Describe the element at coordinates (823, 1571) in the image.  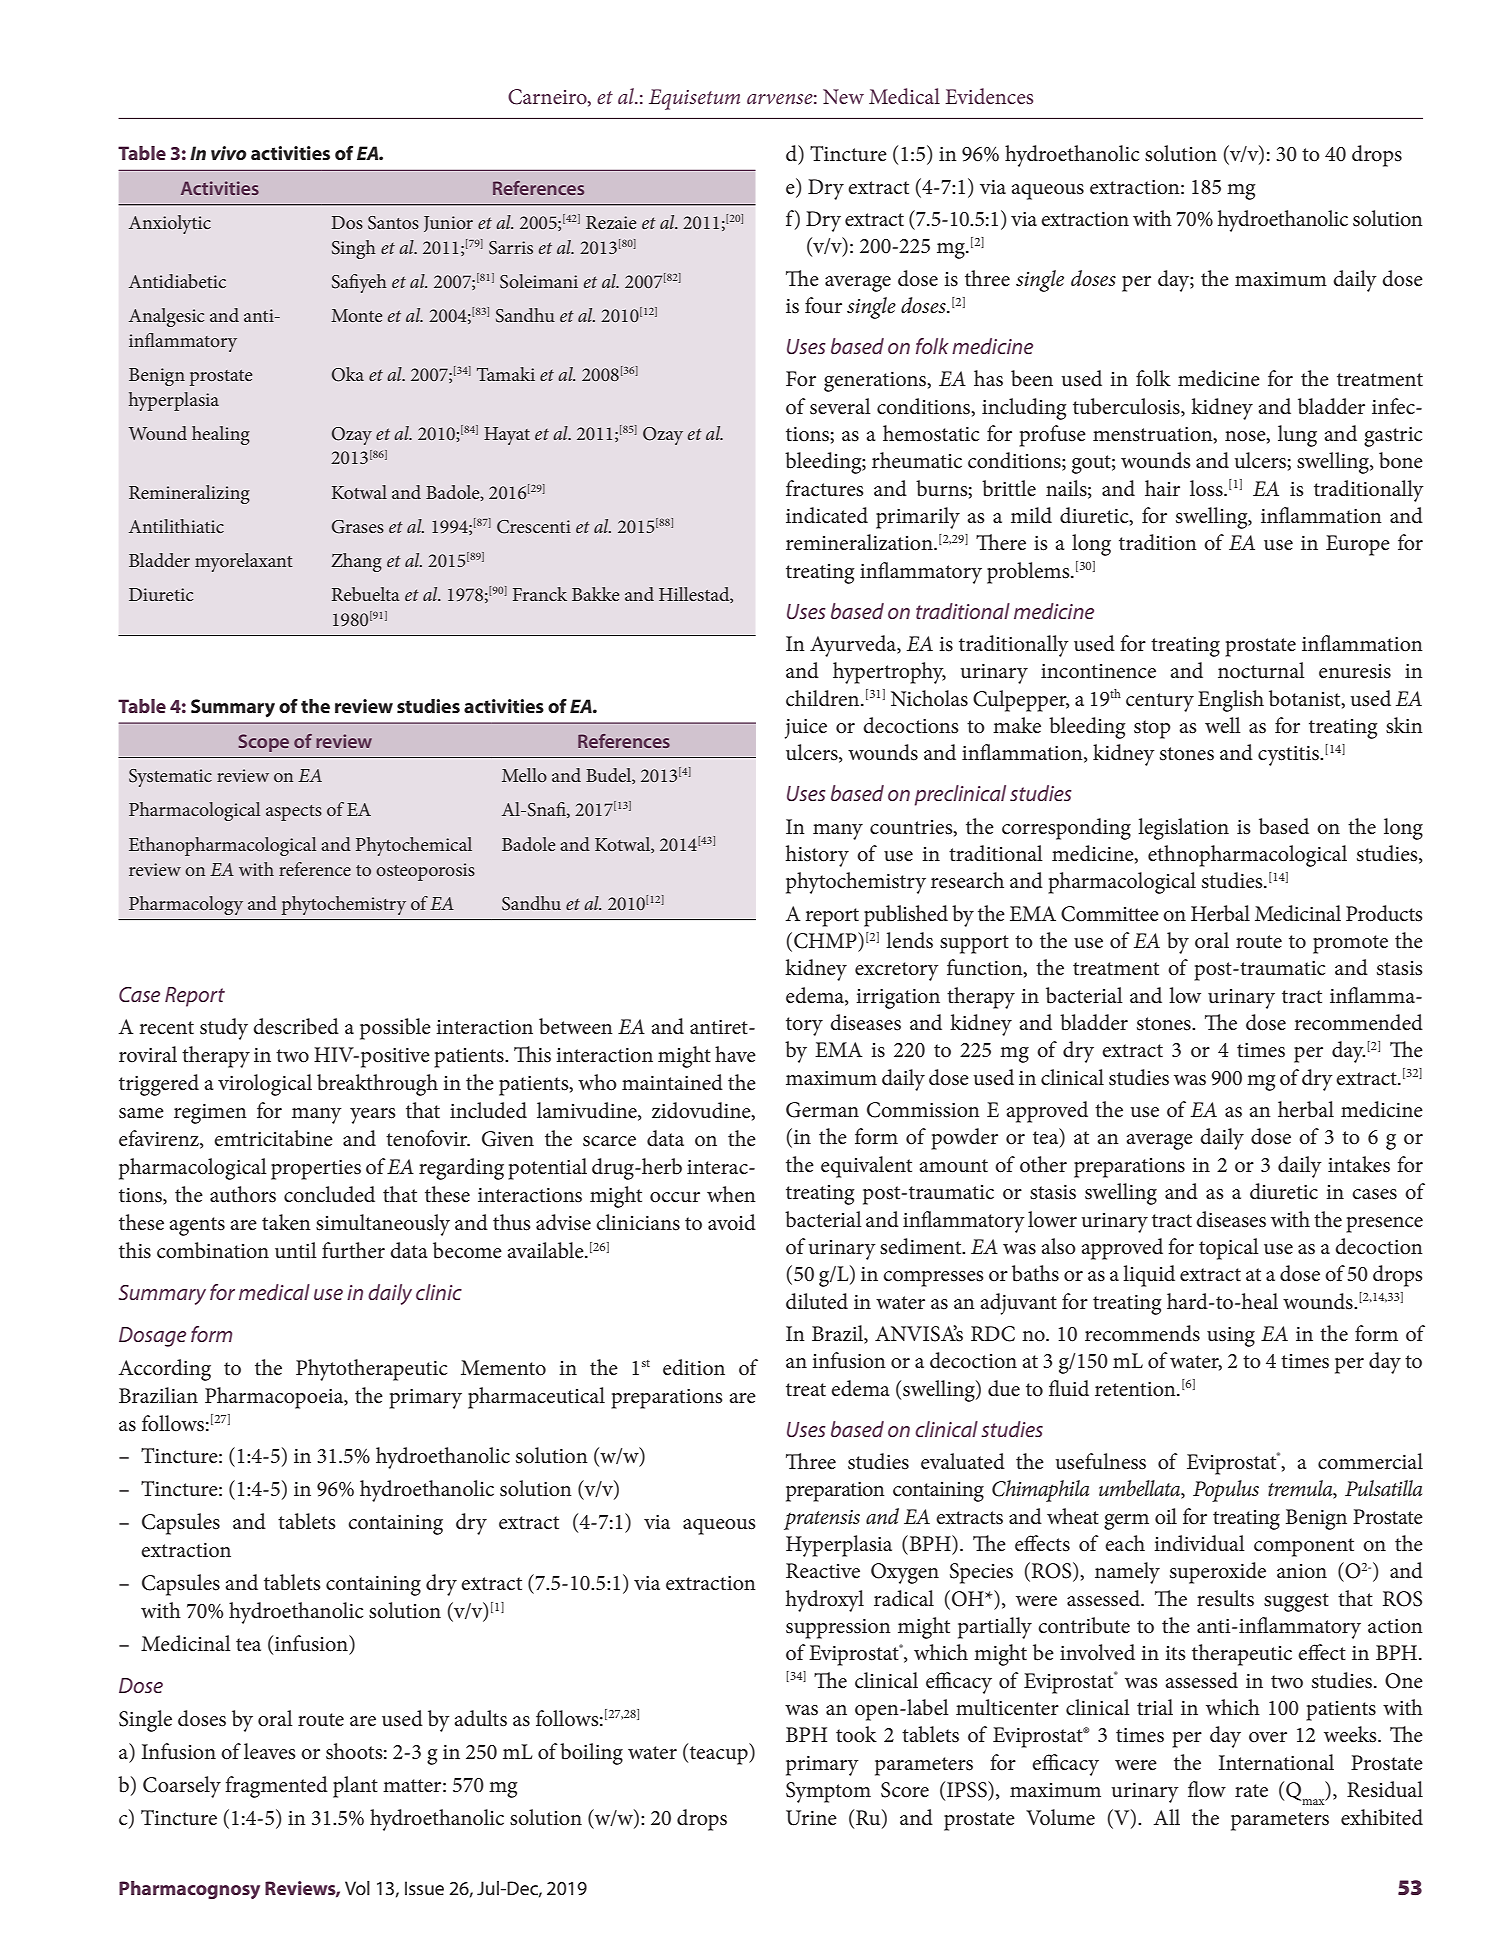
I see `Reactive` at that location.
